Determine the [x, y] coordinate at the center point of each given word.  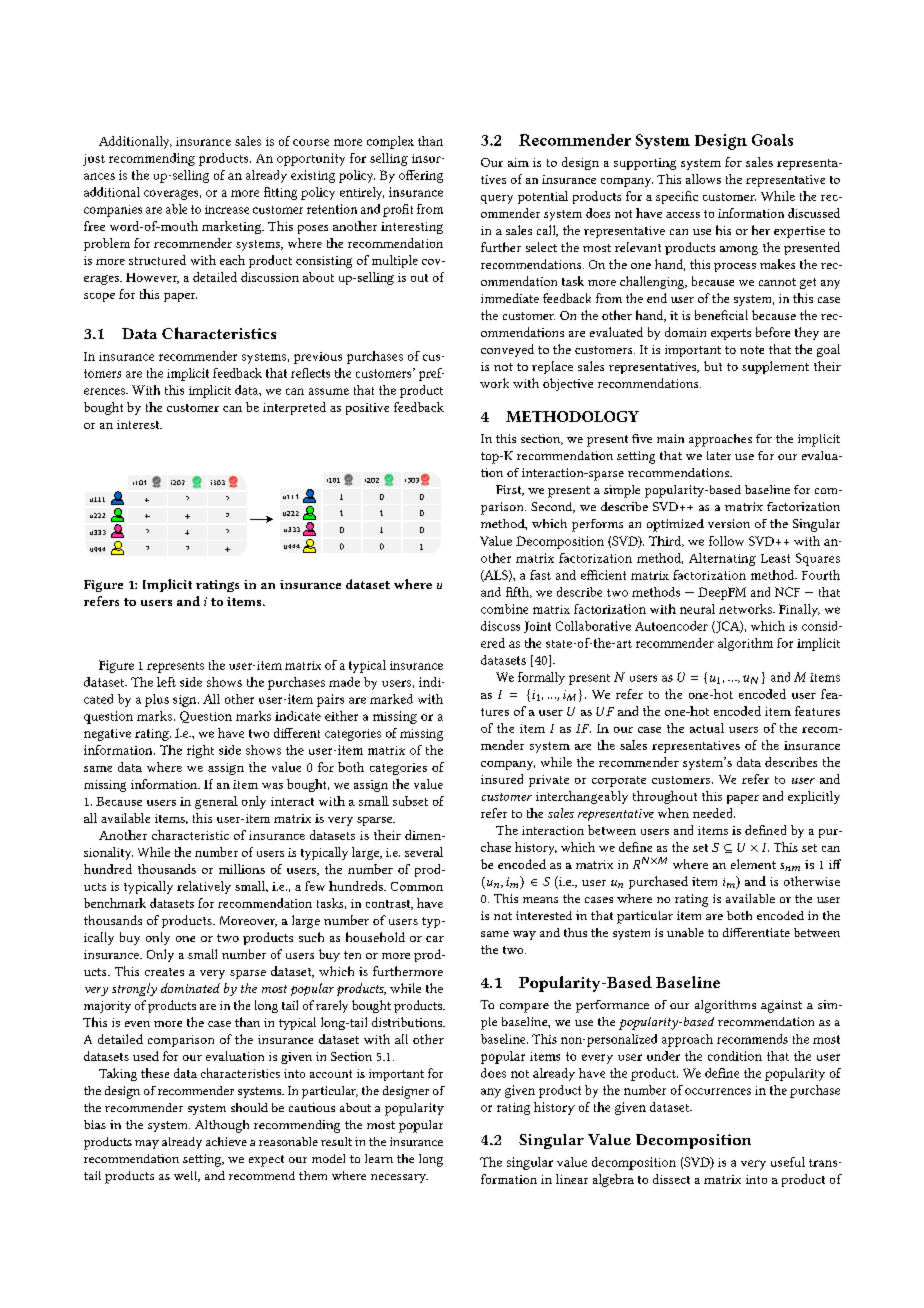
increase [227, 209]
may [147, 1144]
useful [788, 1162]
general [216, 802]
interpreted [294, 408]
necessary [399, 1178]
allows [703, 179]
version [729, 523]
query [497, 199]
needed [714, 813]
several [424, 852]
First [510, 490]
